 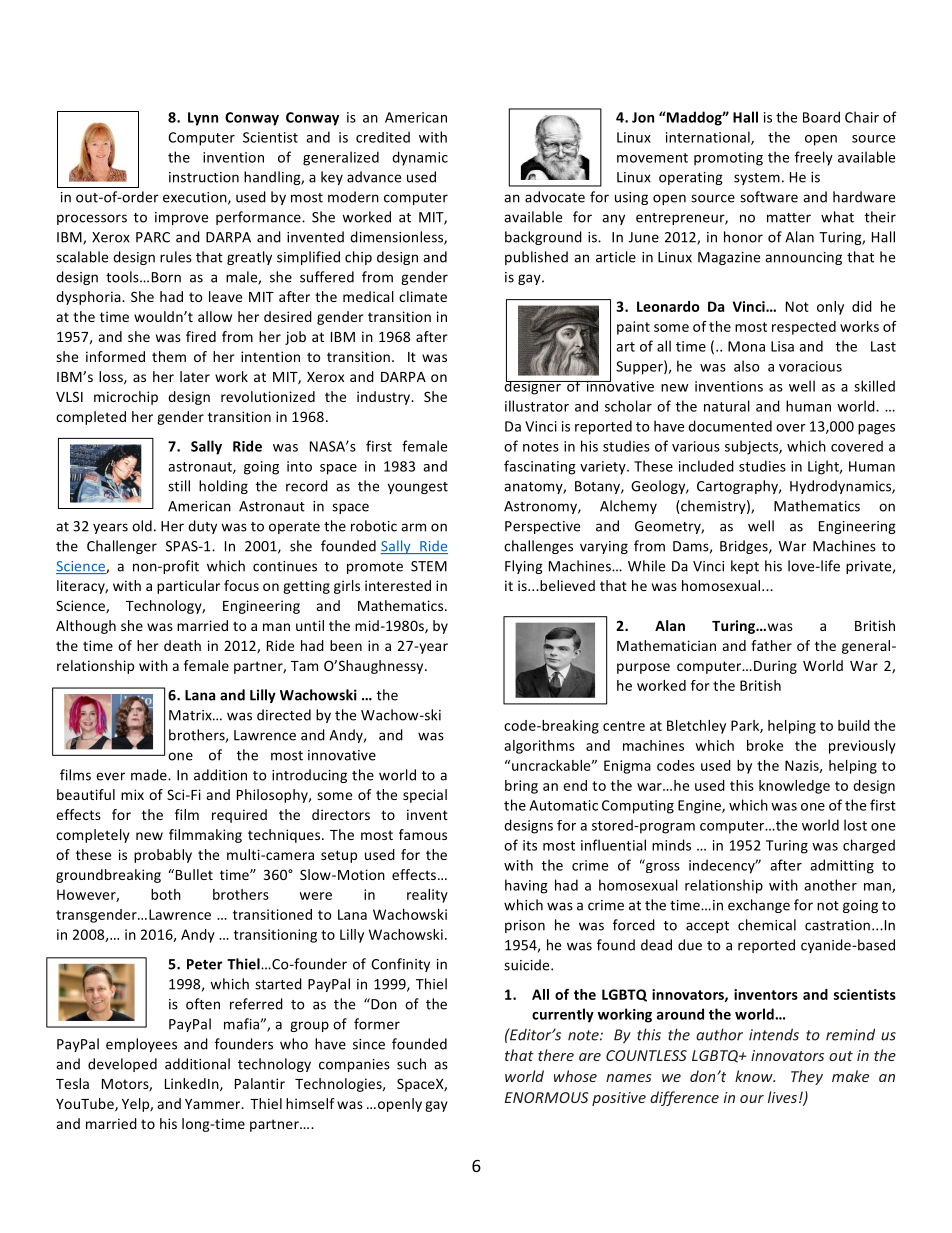 What do you see at coordinates (814, 158) in the screenshot?
I see `freely` at bounding box center [814, 158].
